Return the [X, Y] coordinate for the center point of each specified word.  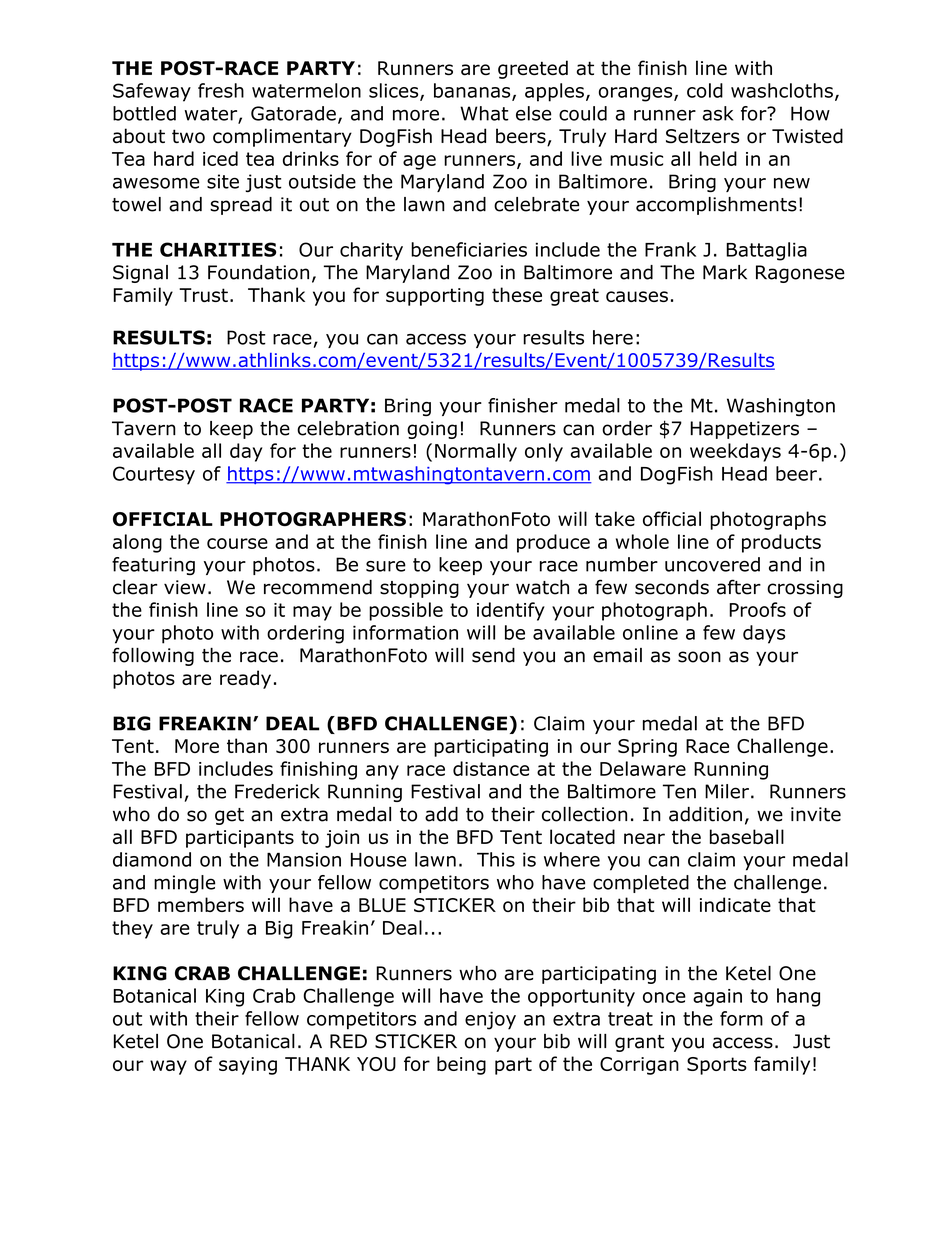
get [229, 816]
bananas [473, 91]
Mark [725, 272]
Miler [727, 791]
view [185, 587]
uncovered [712, 564]
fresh [221, 90]
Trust [203, 295]
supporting [435, 297]
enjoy [490, 1020]
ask [718, 113]
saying [248, 1066]
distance [491, 768]
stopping [419, 589]
